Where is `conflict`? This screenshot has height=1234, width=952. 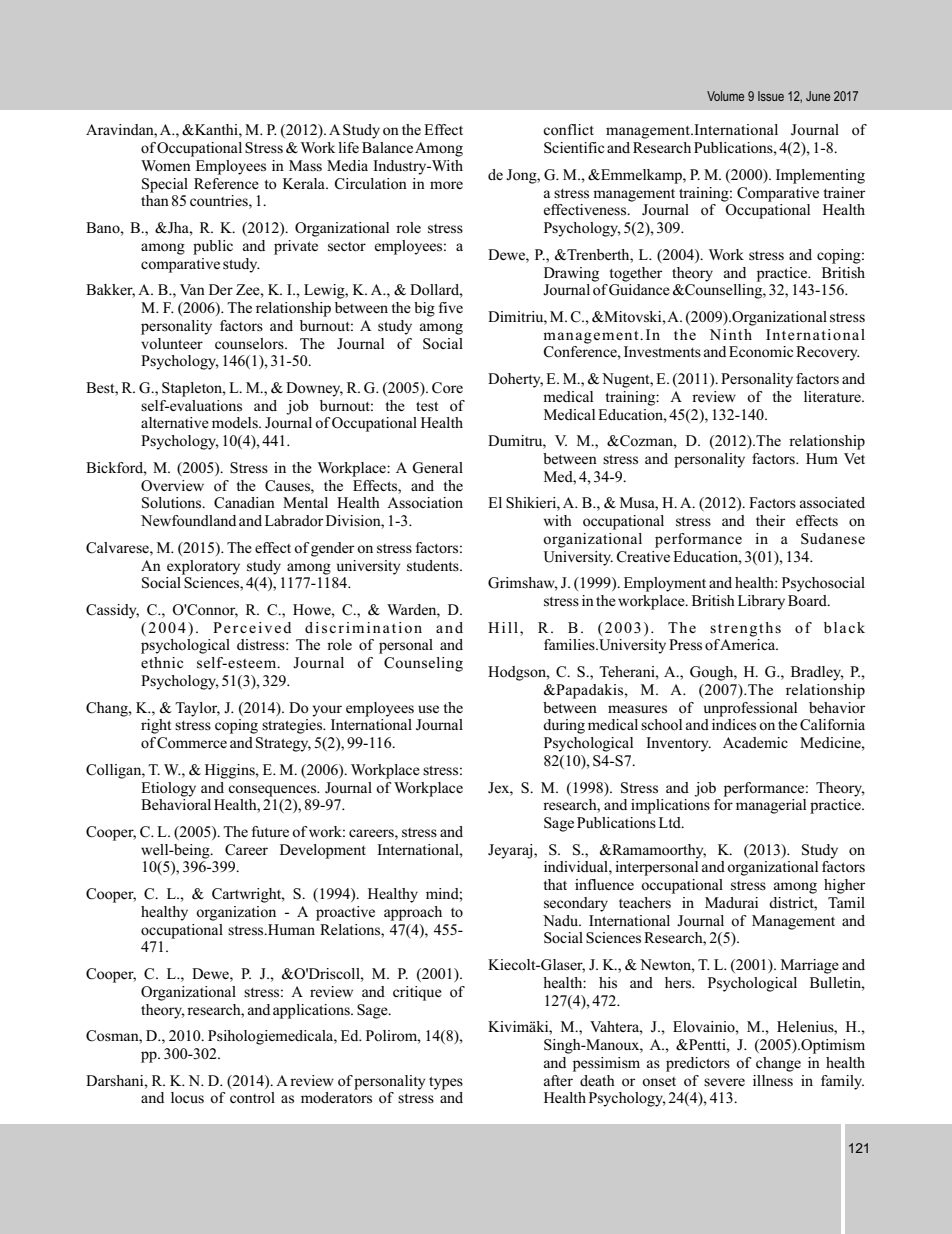
conflict is located at coordinates (568, 130).
